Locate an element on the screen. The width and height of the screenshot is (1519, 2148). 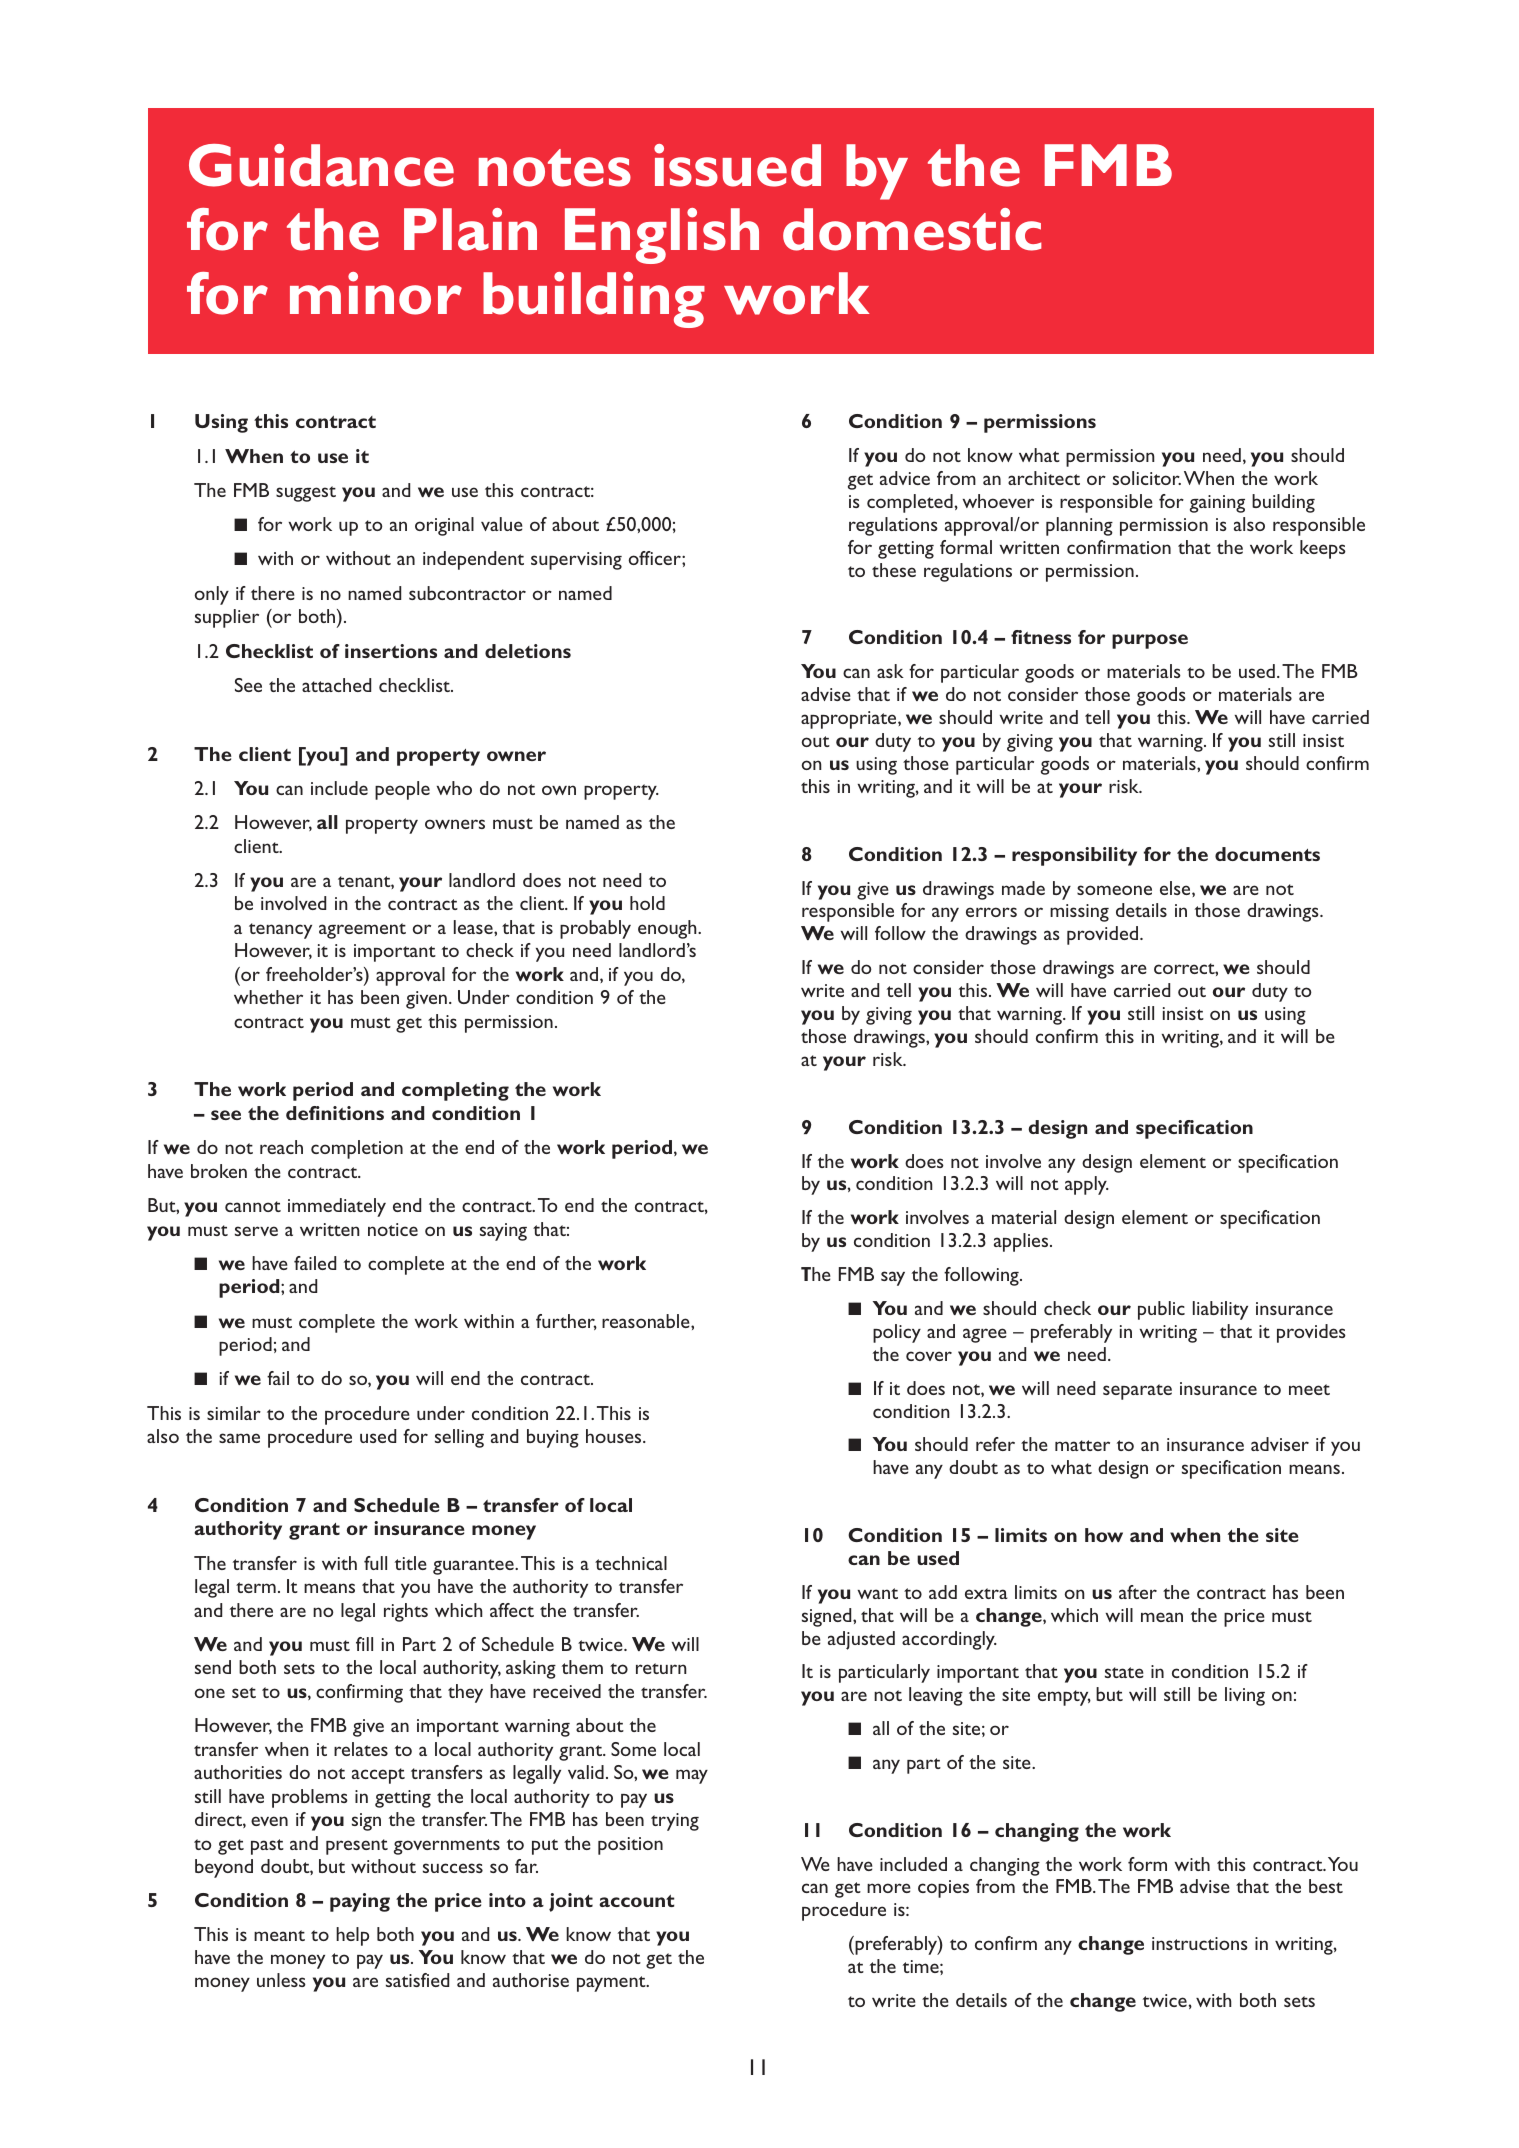
liability is located at coordinates (1220, 1310).
